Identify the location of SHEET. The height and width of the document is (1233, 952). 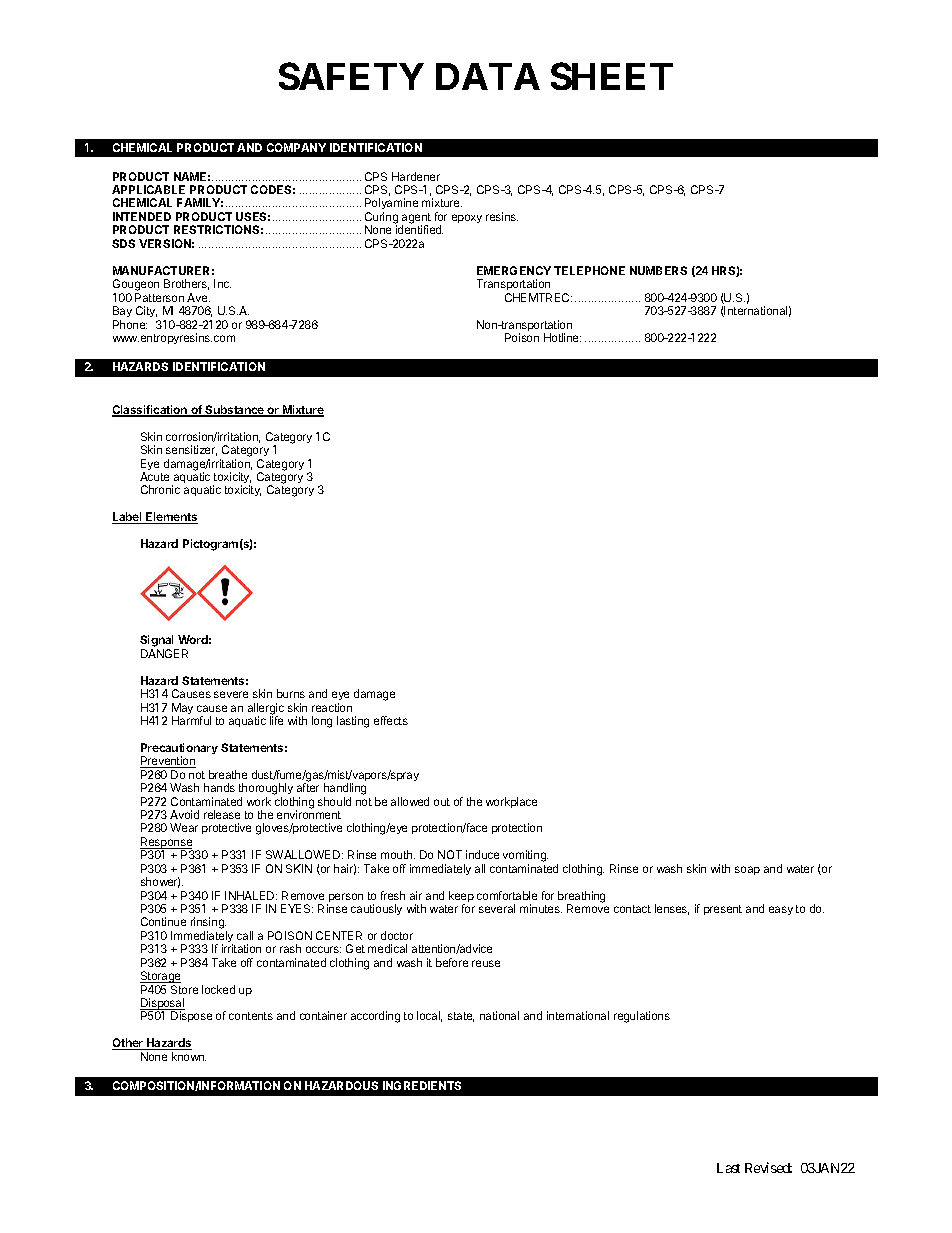
(612, 76).
